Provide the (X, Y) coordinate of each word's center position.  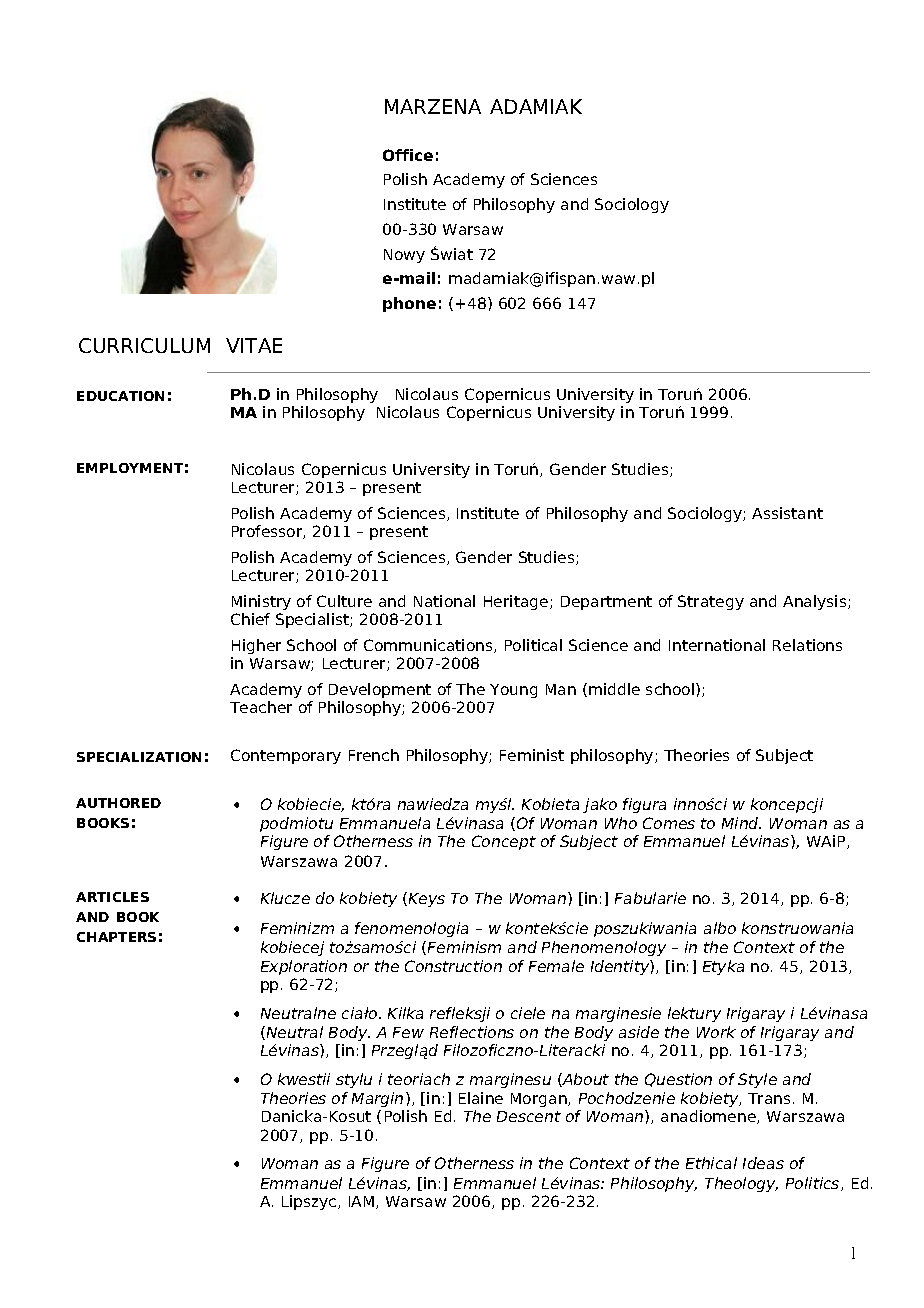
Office (408, 155)
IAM (363, 1202)
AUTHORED (118, 803)
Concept (504, 842)
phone (409, 304)
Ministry (261, 602)
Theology (741, 1184)
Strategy (711, 602)
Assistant (787, 513)
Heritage (517, 602)
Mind (741, 823)
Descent (529, 1116)
